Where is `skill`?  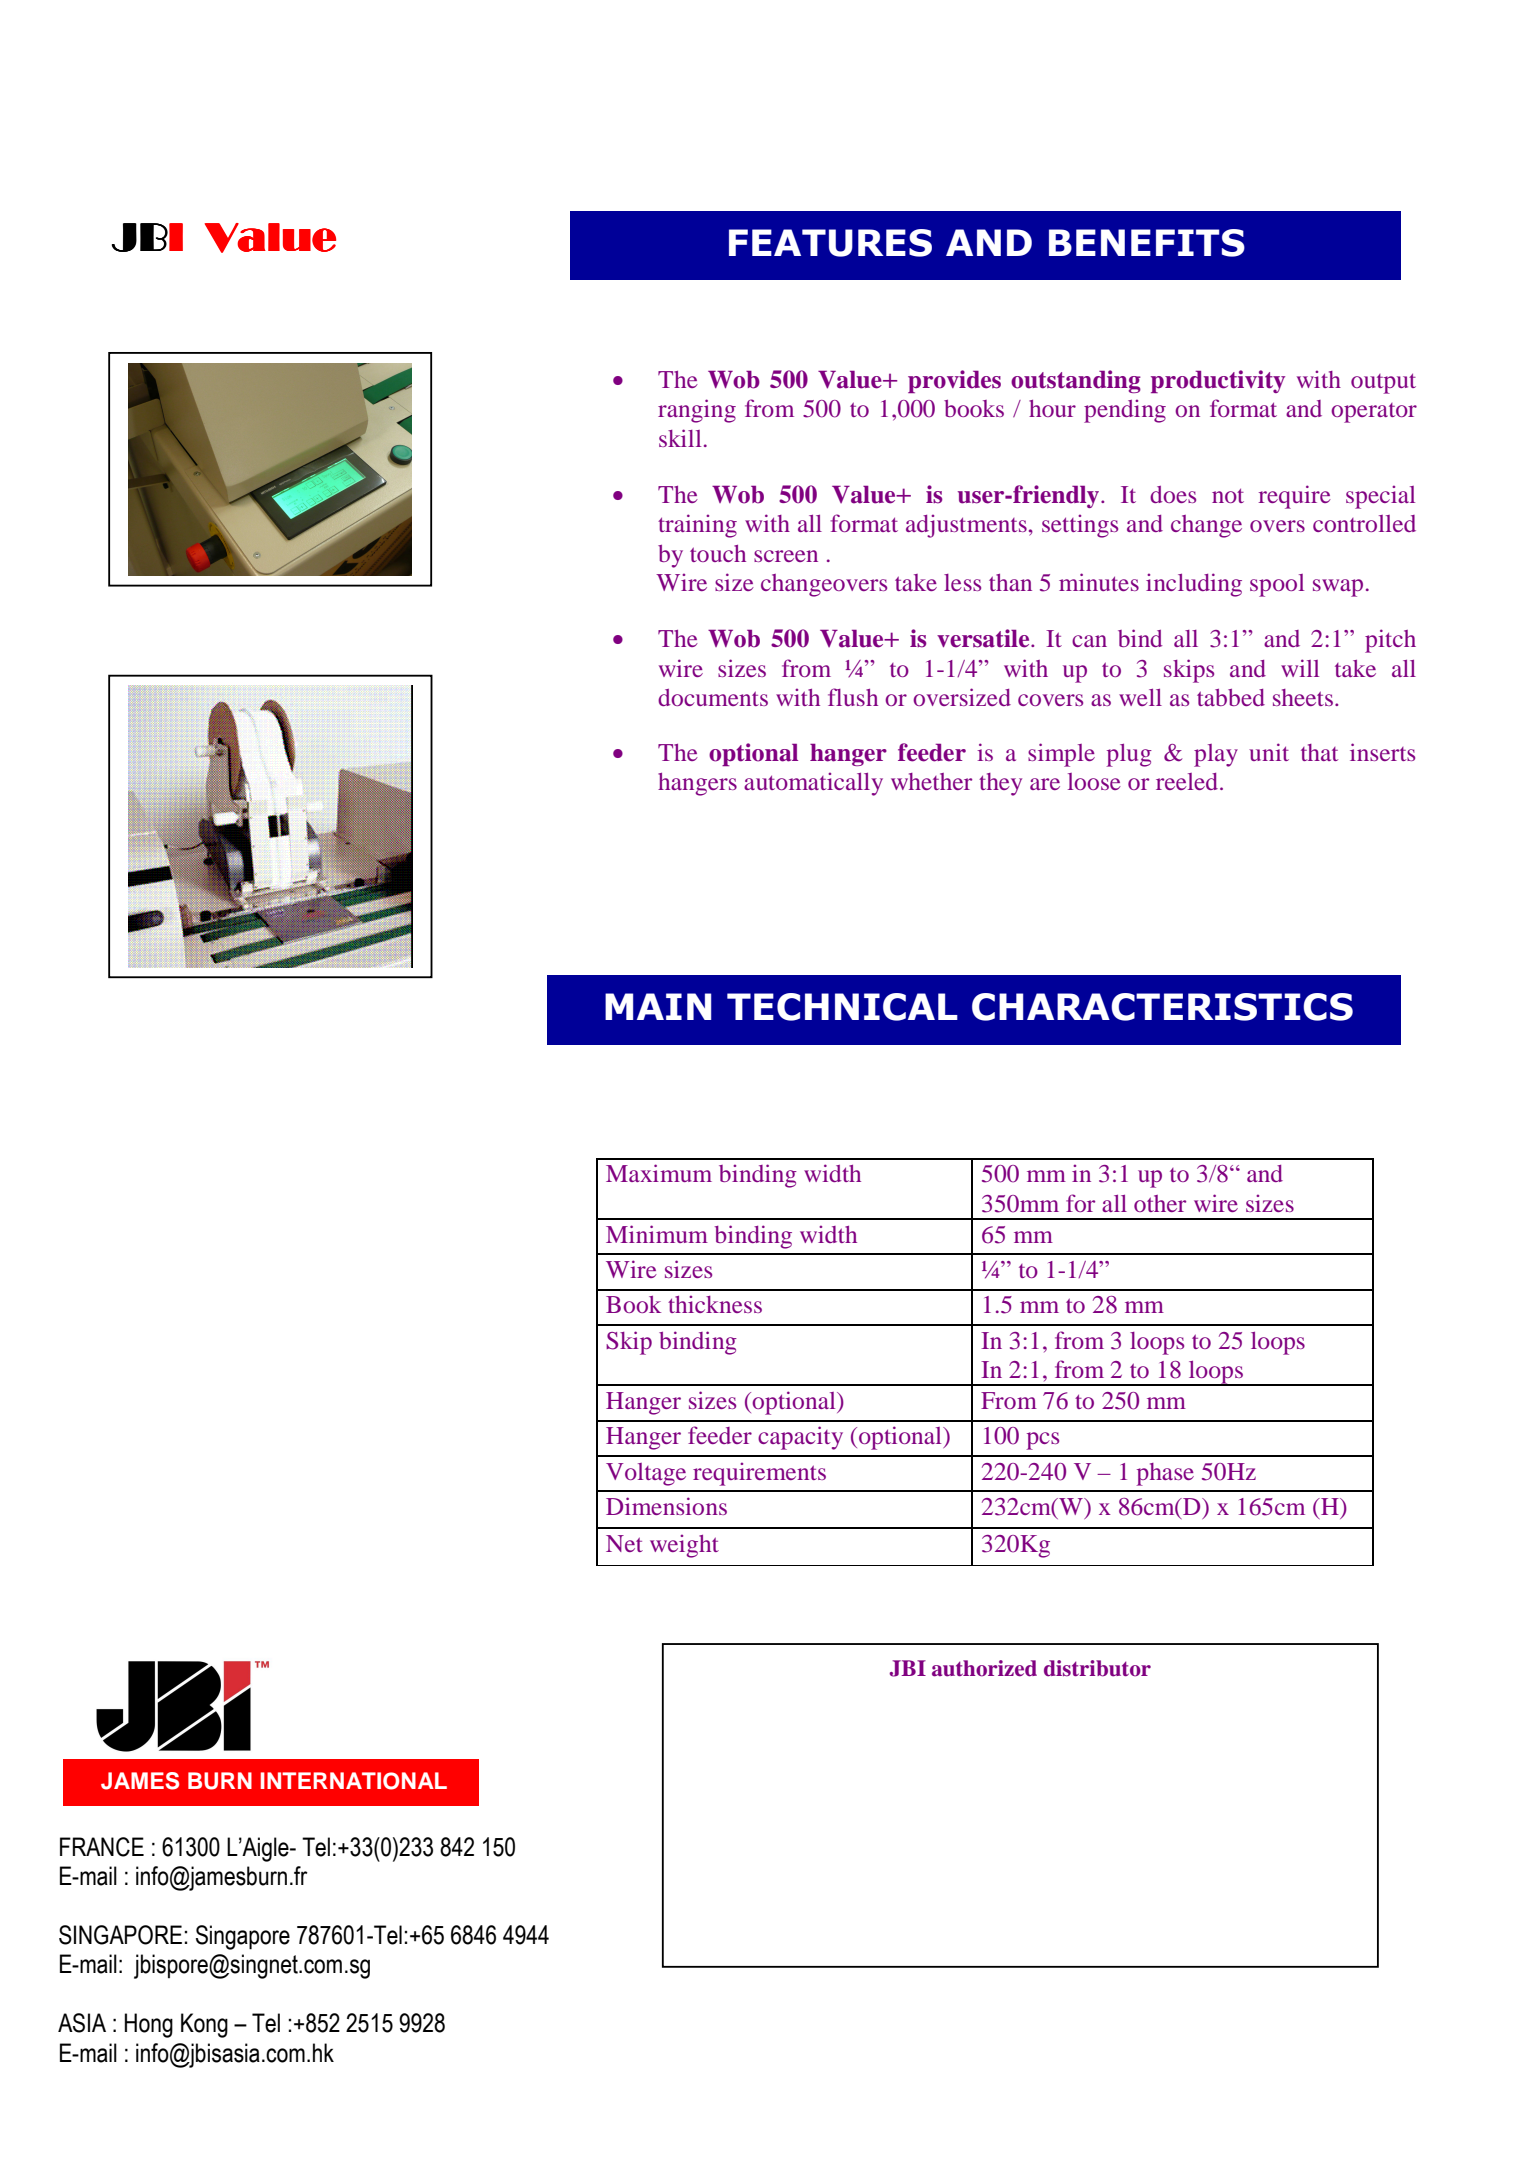
skill is located at coordinates (680, 438).
